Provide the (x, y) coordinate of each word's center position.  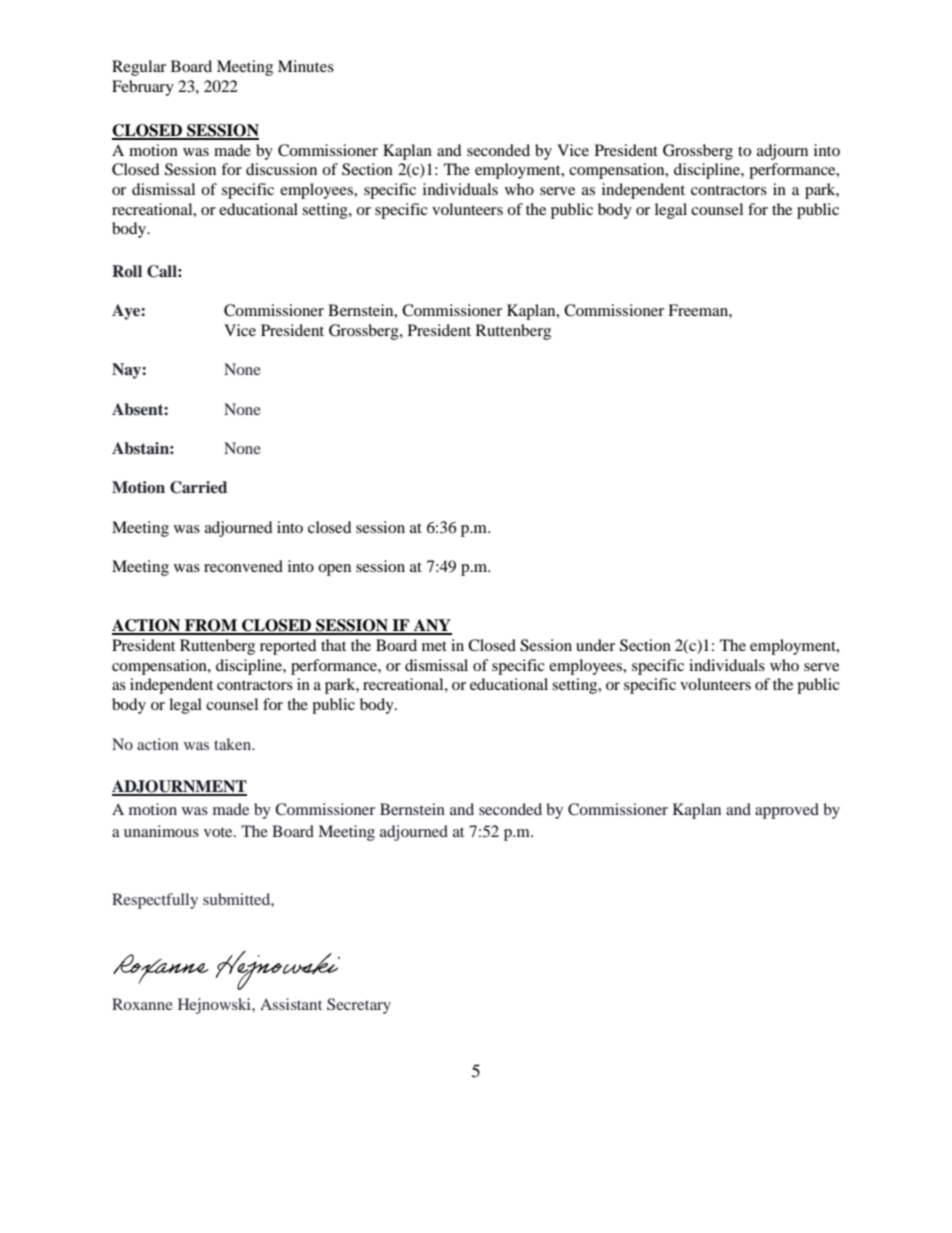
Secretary (359, 1006)
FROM (211, 626)
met (434, 646)
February (143, 88)
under (595, 645)
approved (787, 811)
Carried (198, 487)
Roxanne (142, 1004)
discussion (281, 169)
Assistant (291, 1004)
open (334, 570)
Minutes (306, 66)
